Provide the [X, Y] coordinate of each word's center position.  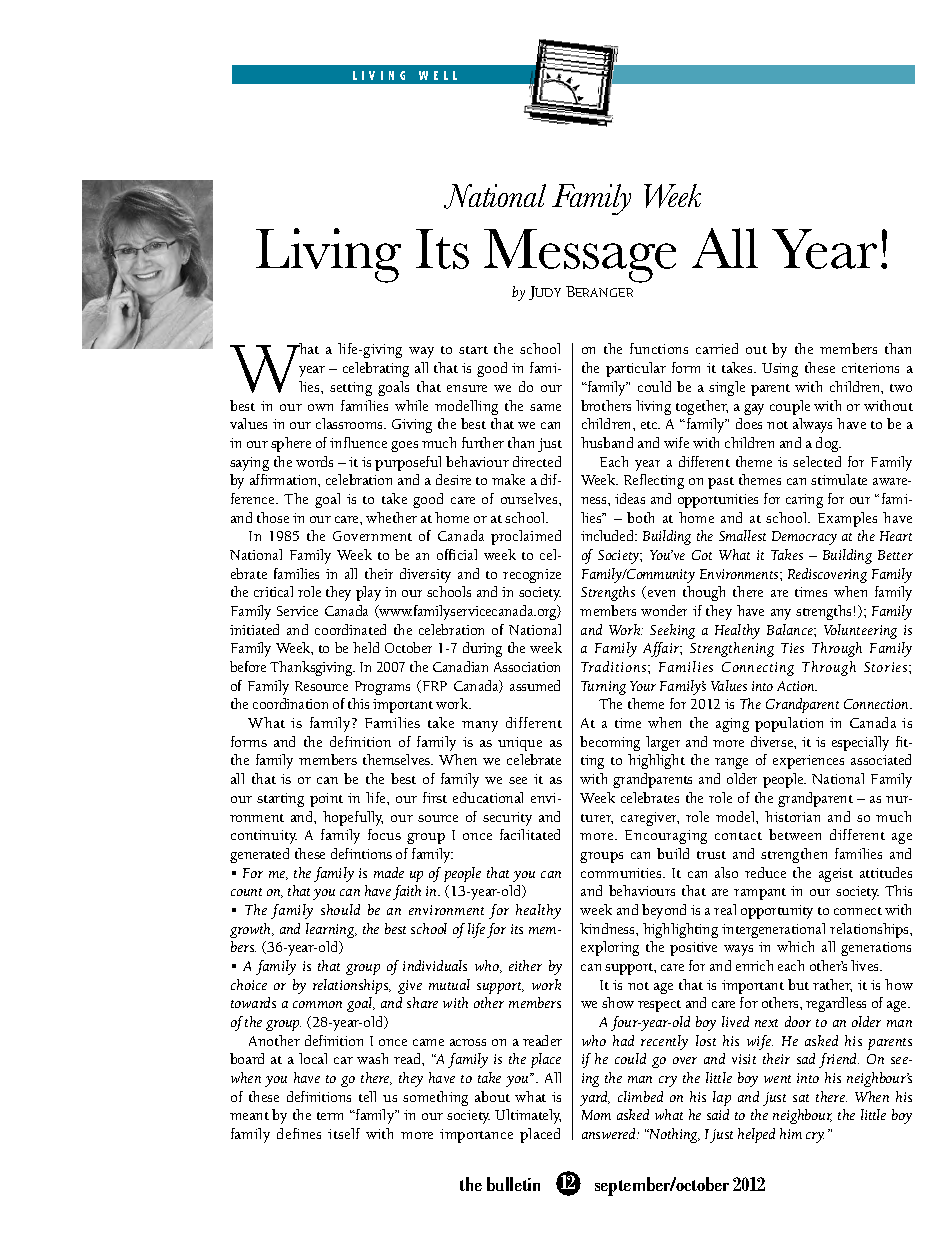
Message [580, 256]
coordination [290, 703]
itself [344, 1133]
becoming [610, 743]
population [789, 724]
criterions [870, 368]
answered [610, 1133]
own [320, 407]
